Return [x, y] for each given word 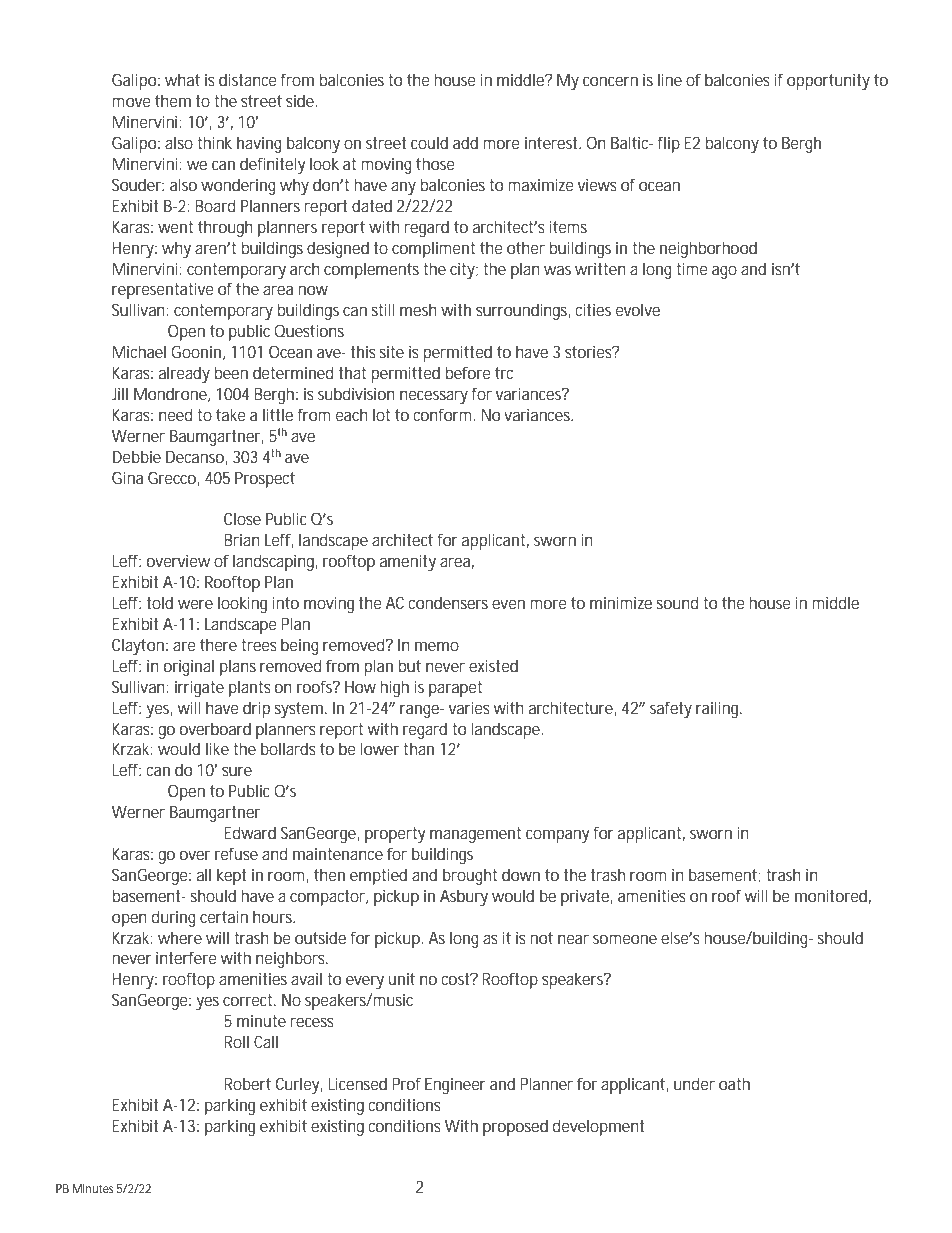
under [694, 1083]
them [173, 100]
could [429, 142]
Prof [406, 1083]
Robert [248, 1083]
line [670, 79]
